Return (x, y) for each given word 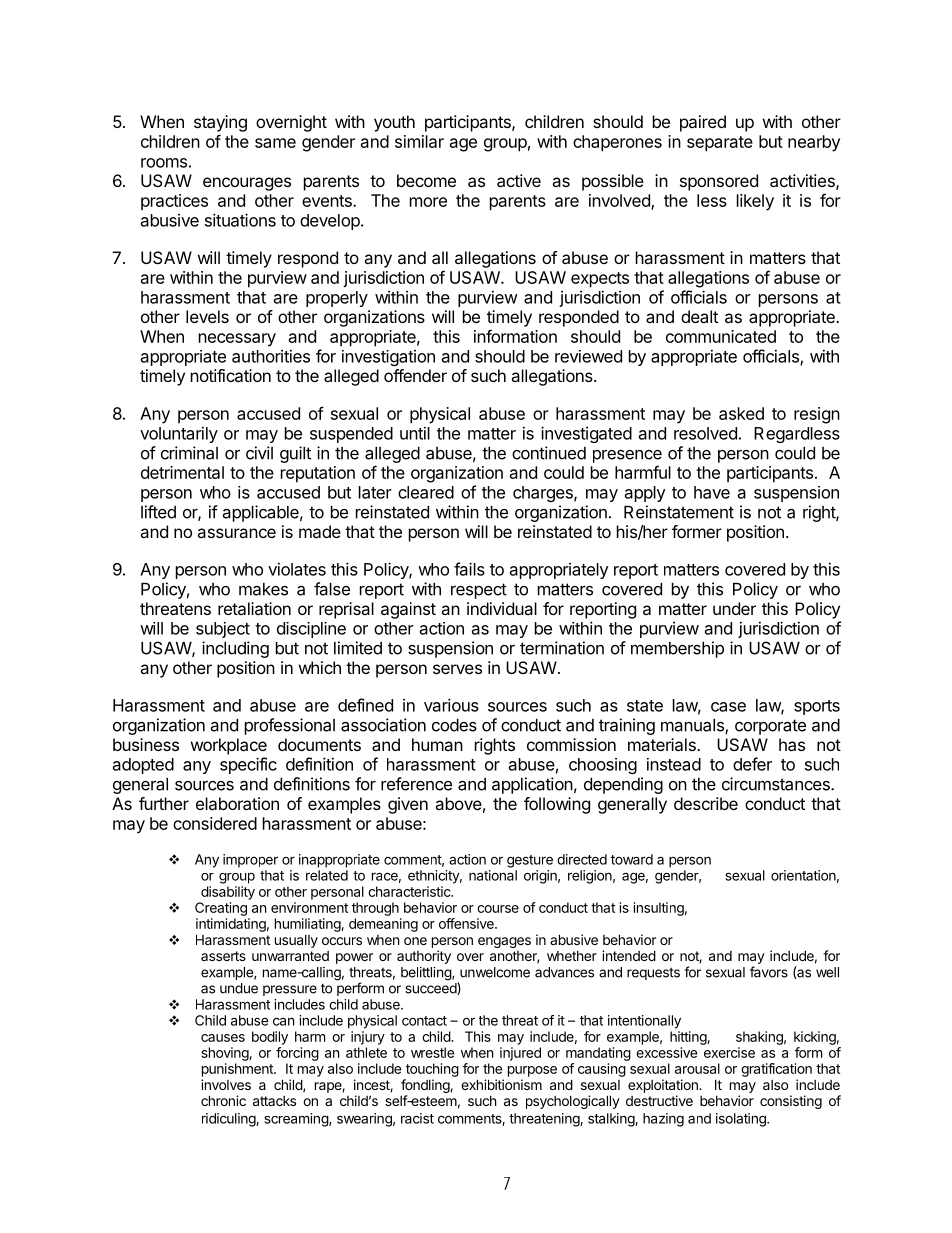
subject (223, 630)
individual (502, 608)
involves (226, 1084)
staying (220, 123)
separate (720, 144)
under (734, 608)
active (519, 180)
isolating (742, 1120)
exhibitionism (501, 1084)
